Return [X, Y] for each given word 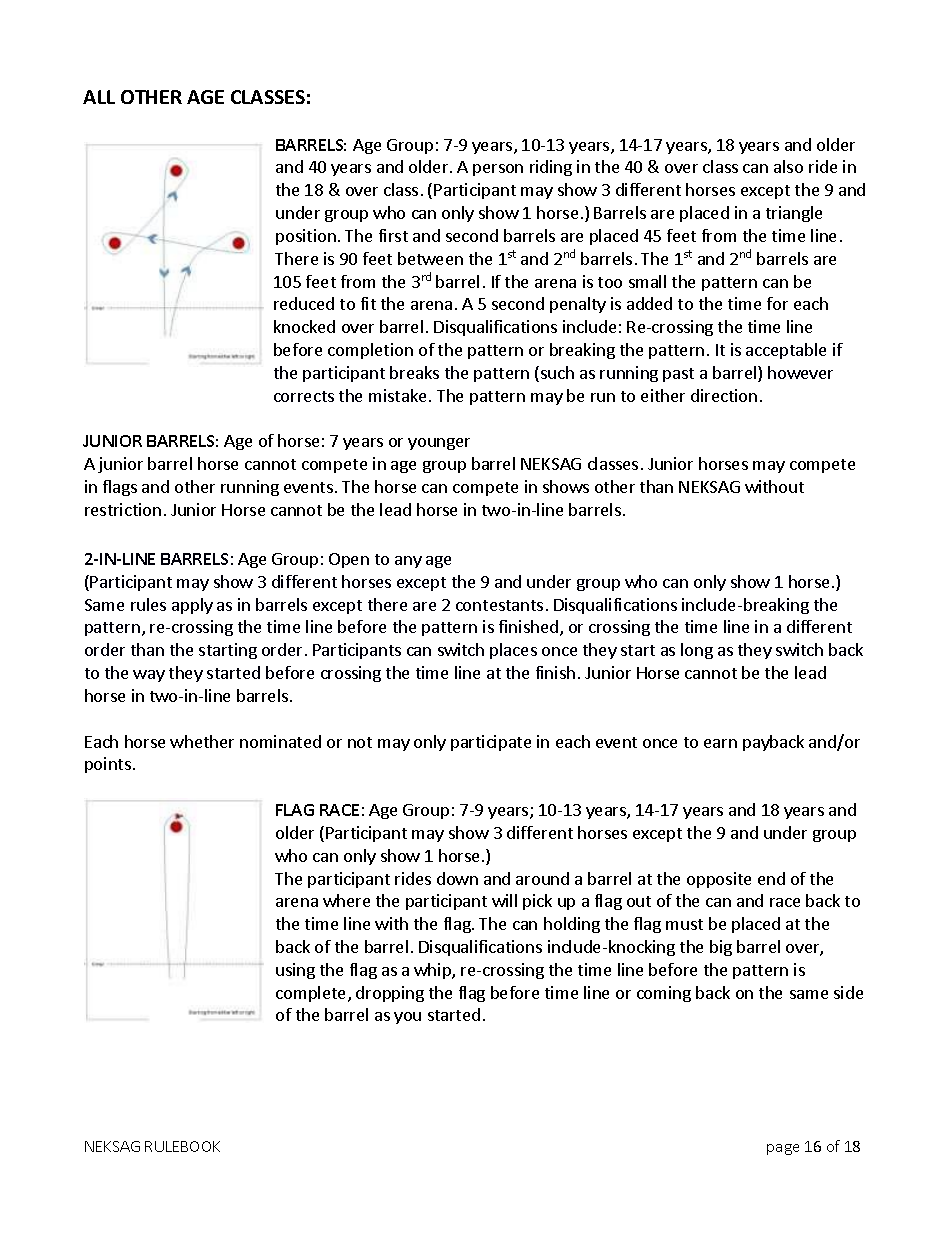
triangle [794, 214]
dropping [390, 994]
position [306, 237]
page [783, 1149]
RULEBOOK [182, 1146]
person [498, 170]
